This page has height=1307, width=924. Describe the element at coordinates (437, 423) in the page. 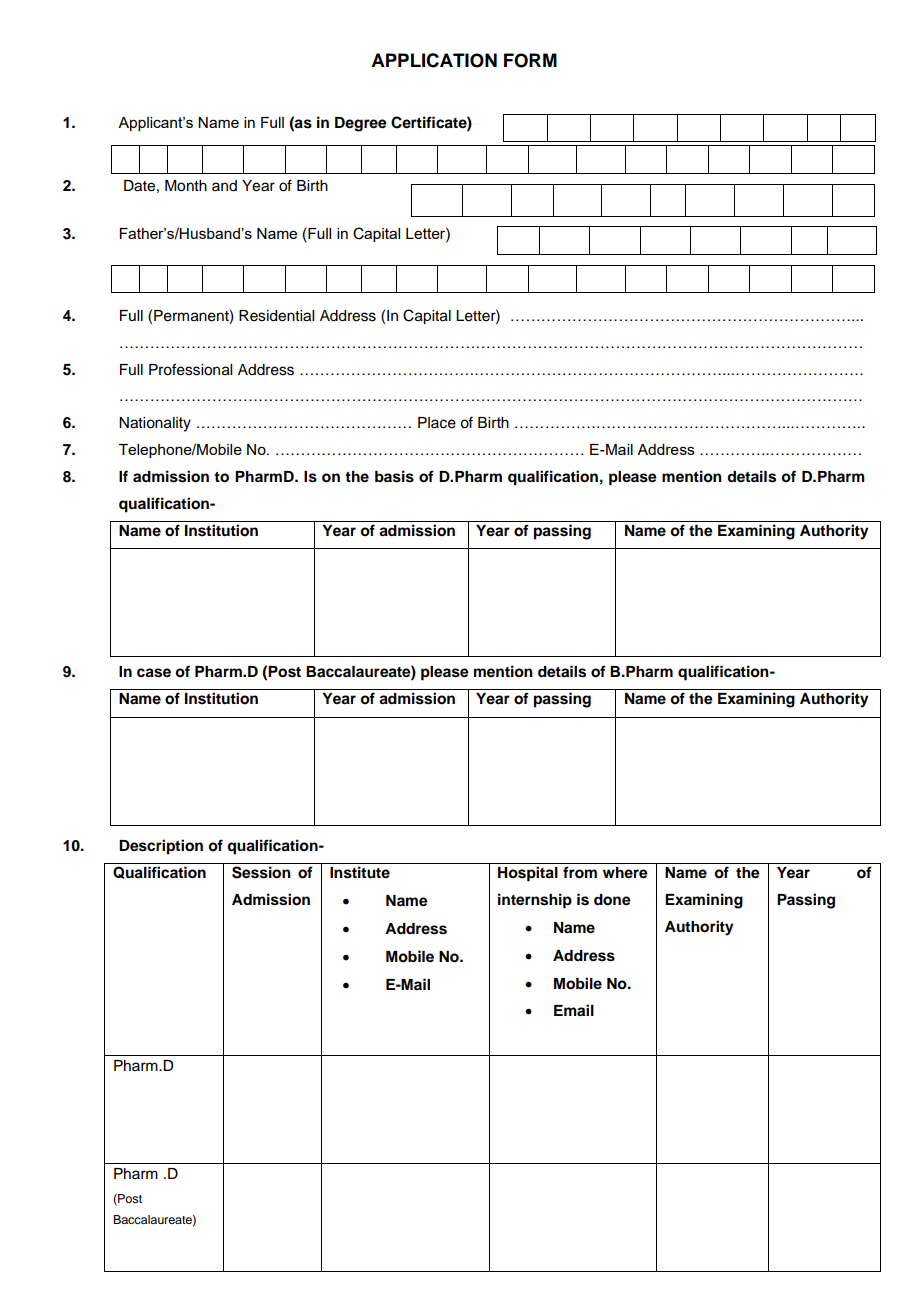

I see `Place` at that location.
